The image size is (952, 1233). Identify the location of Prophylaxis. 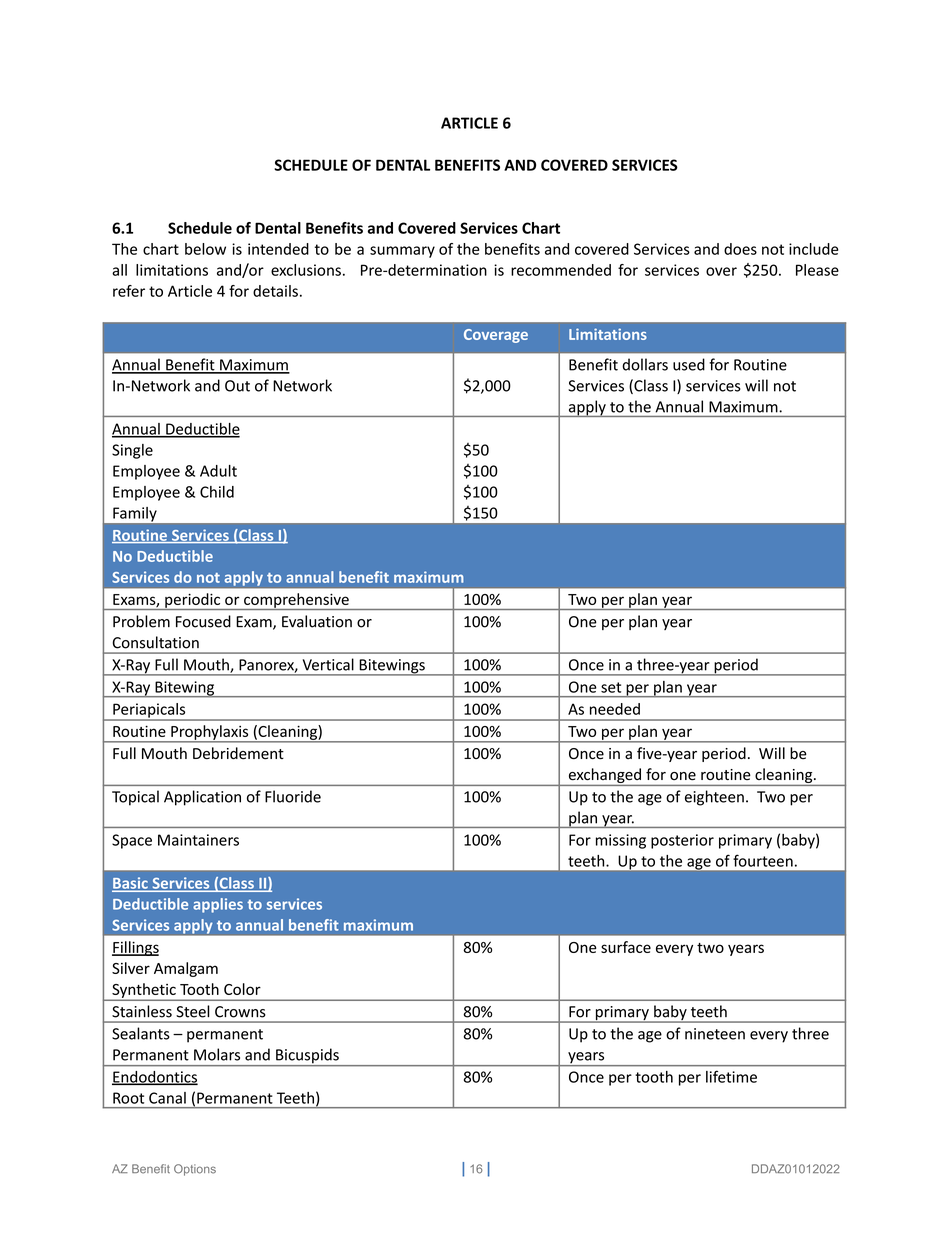
(210, 733).
